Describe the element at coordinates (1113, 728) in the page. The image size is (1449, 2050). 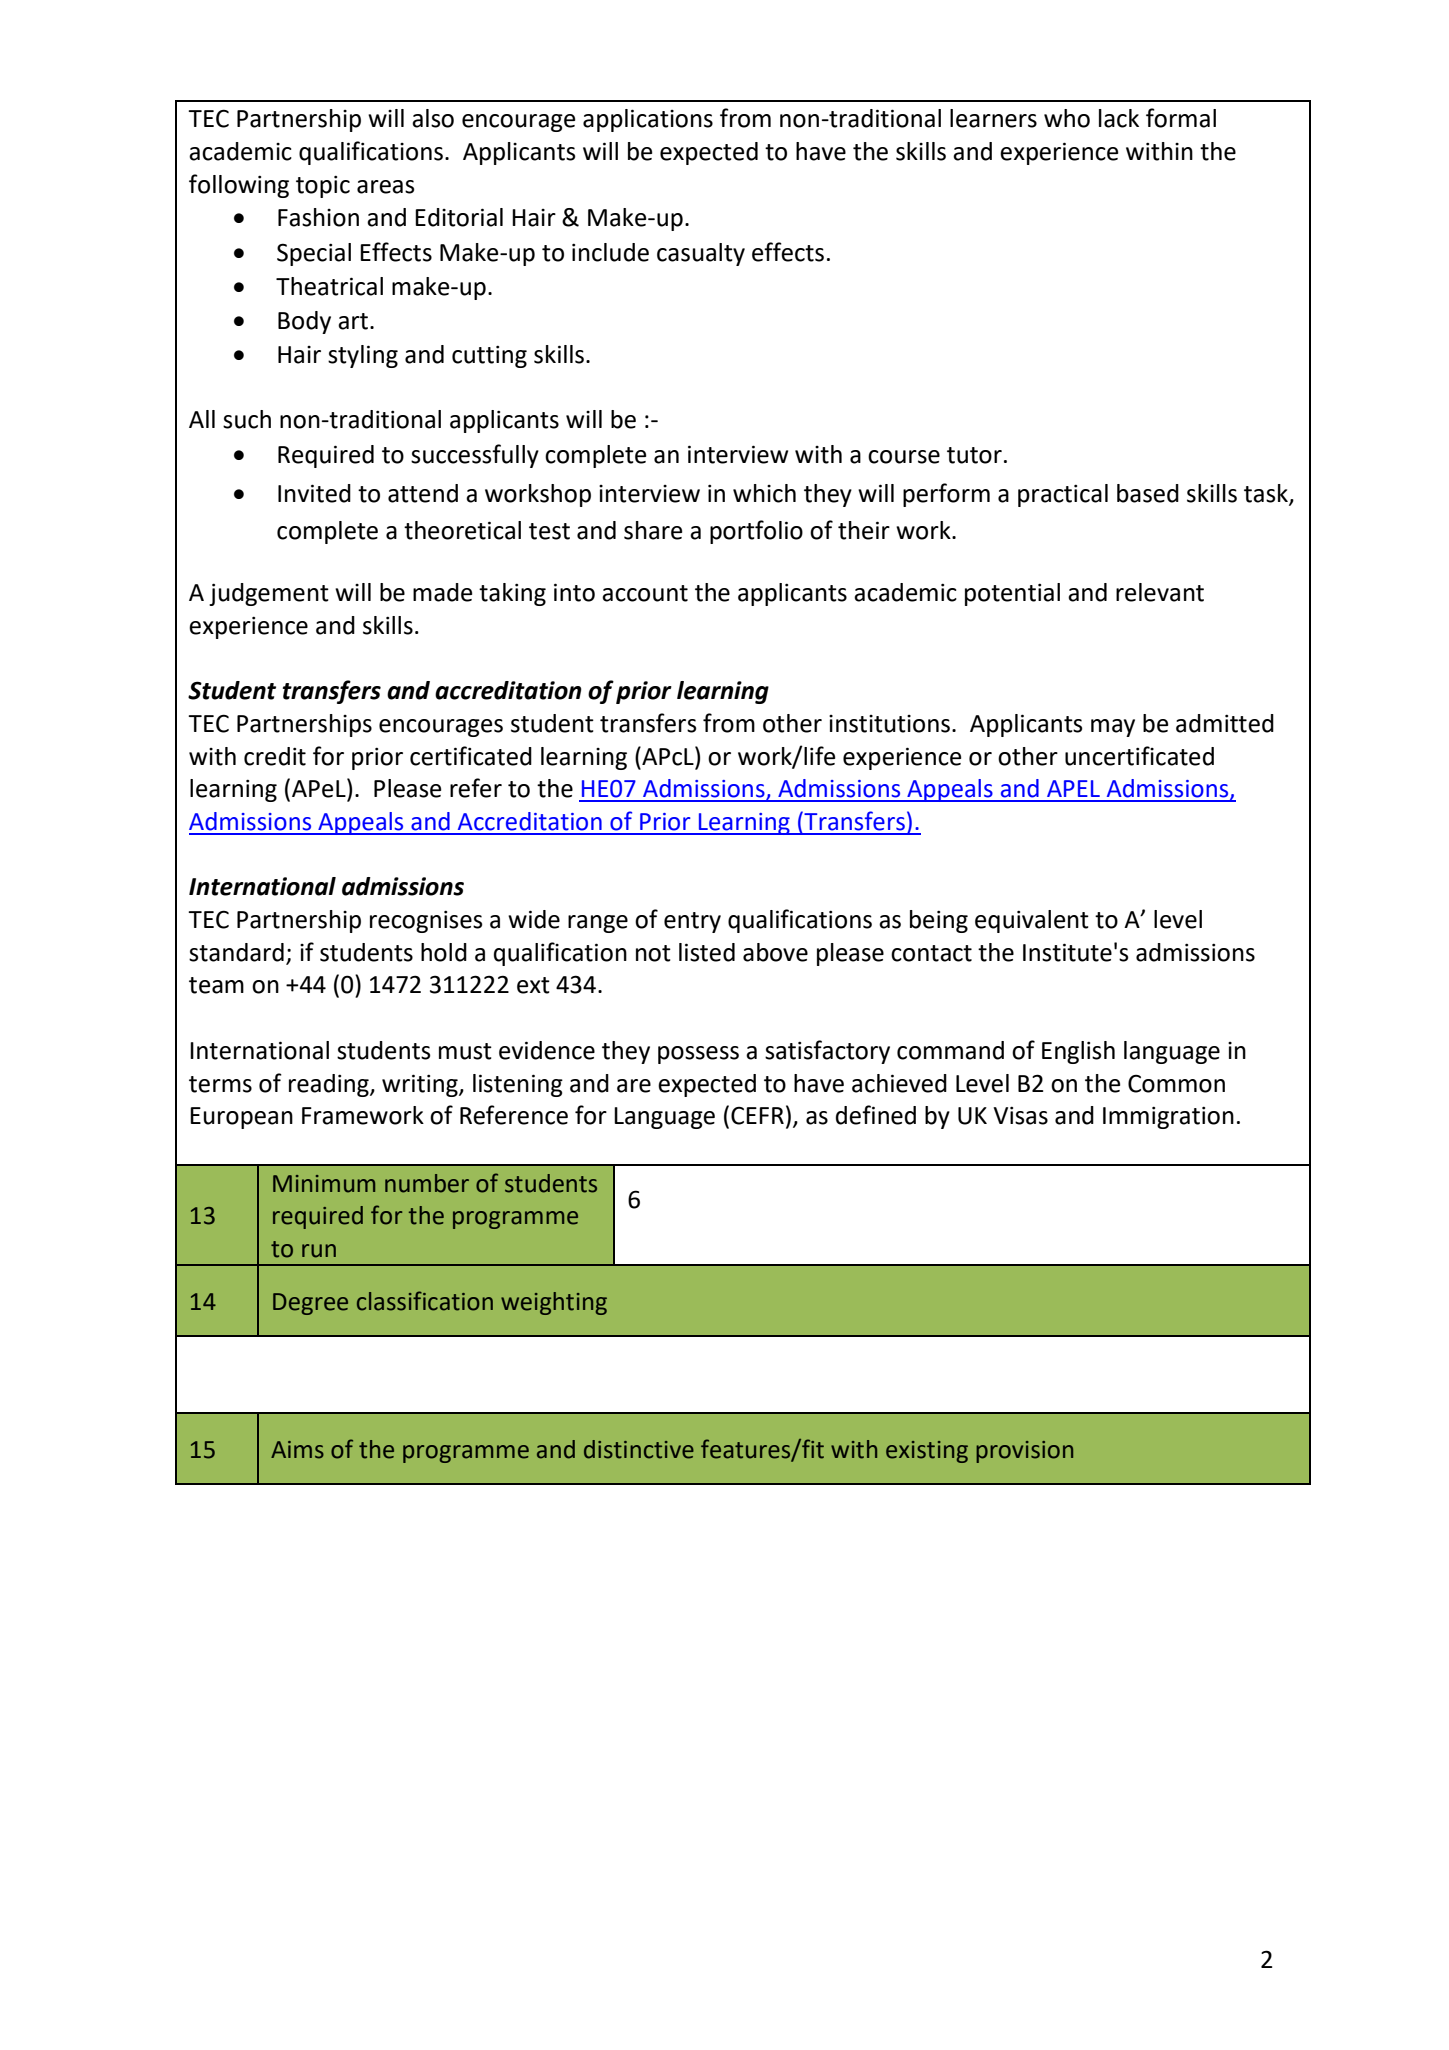
I see `may` at that location.
